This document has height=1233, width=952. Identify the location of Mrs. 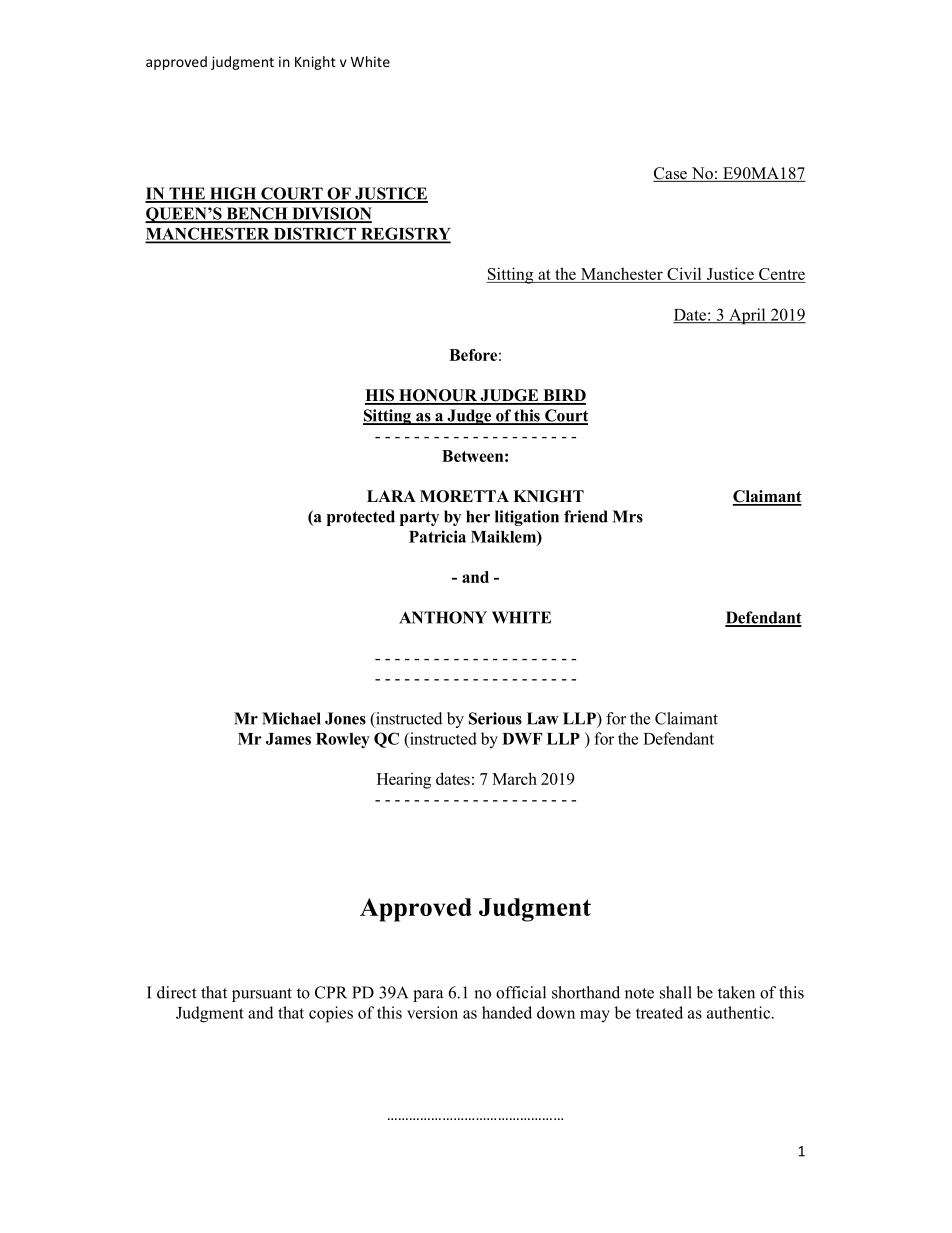
(627, 516).
